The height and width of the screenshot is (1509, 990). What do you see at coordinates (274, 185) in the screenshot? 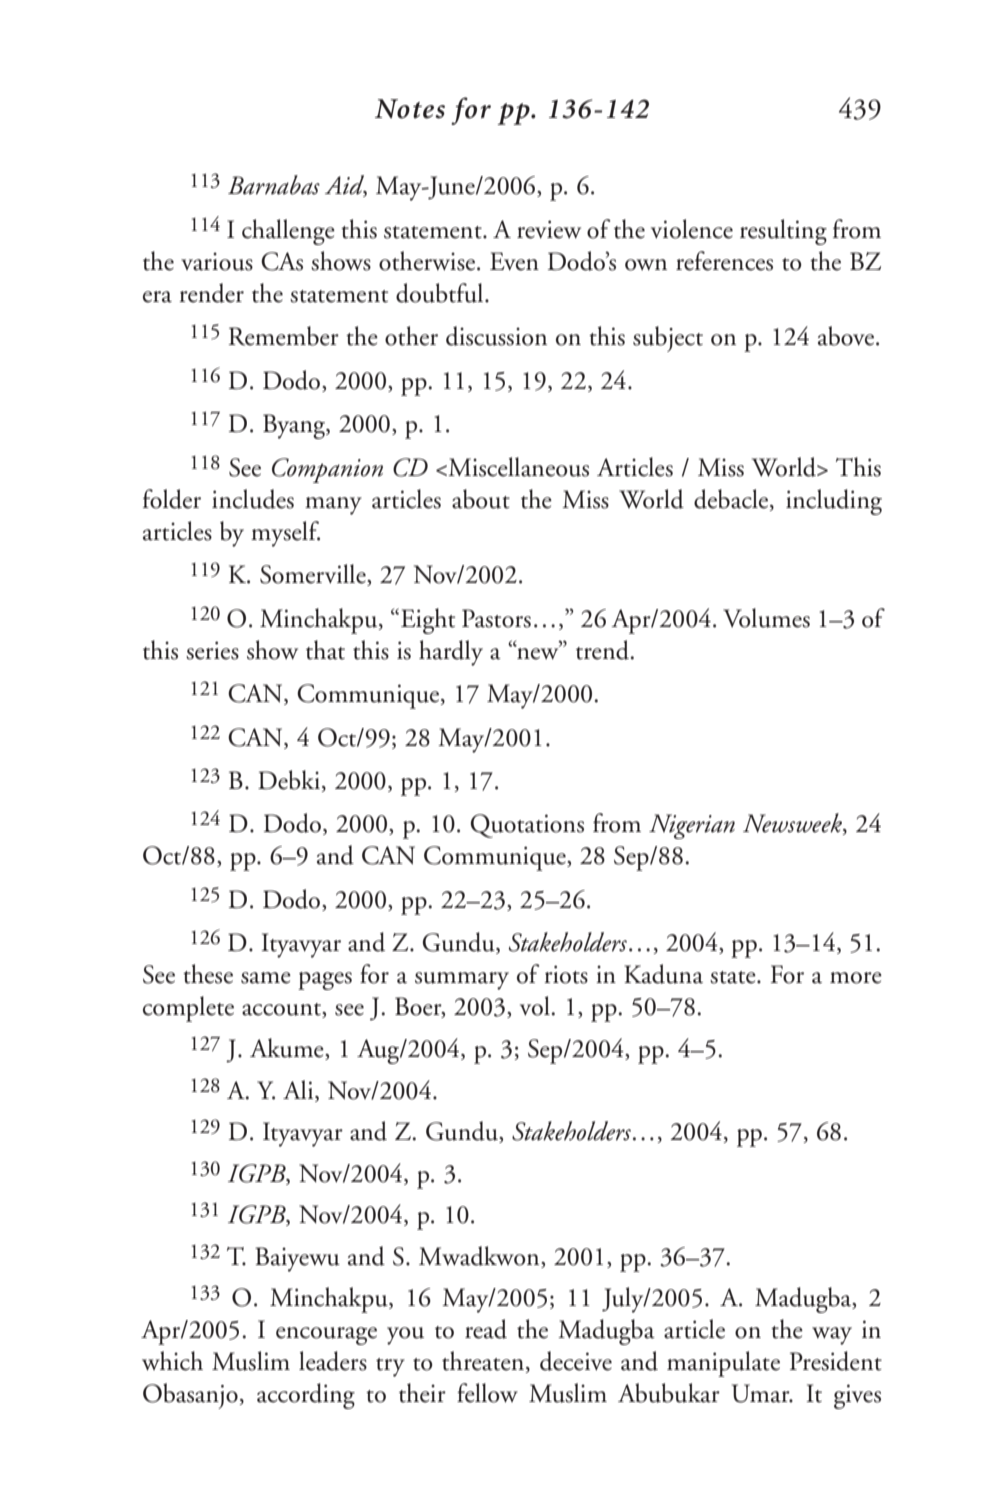
I see `Barnabas` at bounding box center [274, 185].
